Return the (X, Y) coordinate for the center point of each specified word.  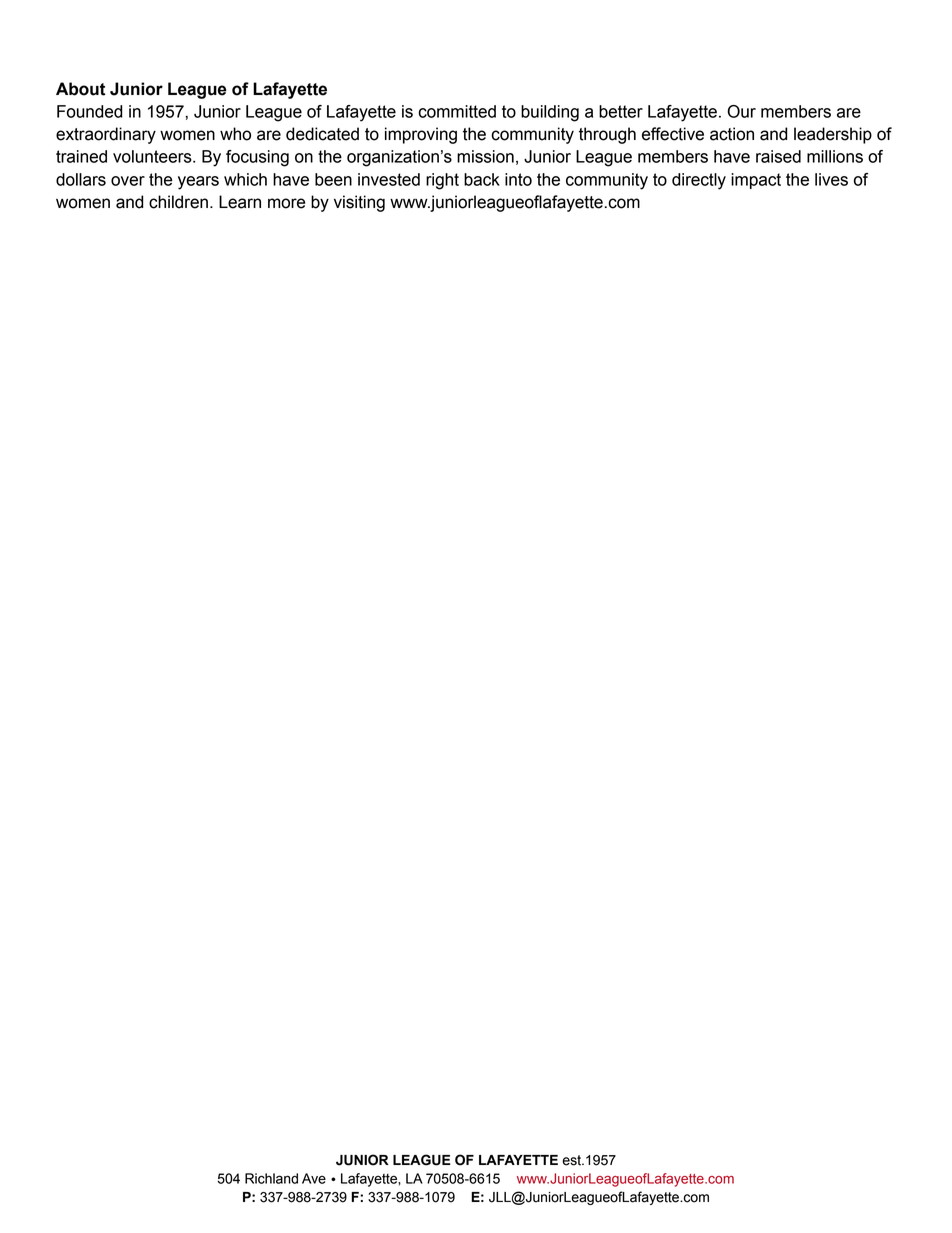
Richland (271, 1178)
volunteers (153, 156)
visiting (359, 203)
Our (741, 111)
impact (756, 181)
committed (457, 111)
